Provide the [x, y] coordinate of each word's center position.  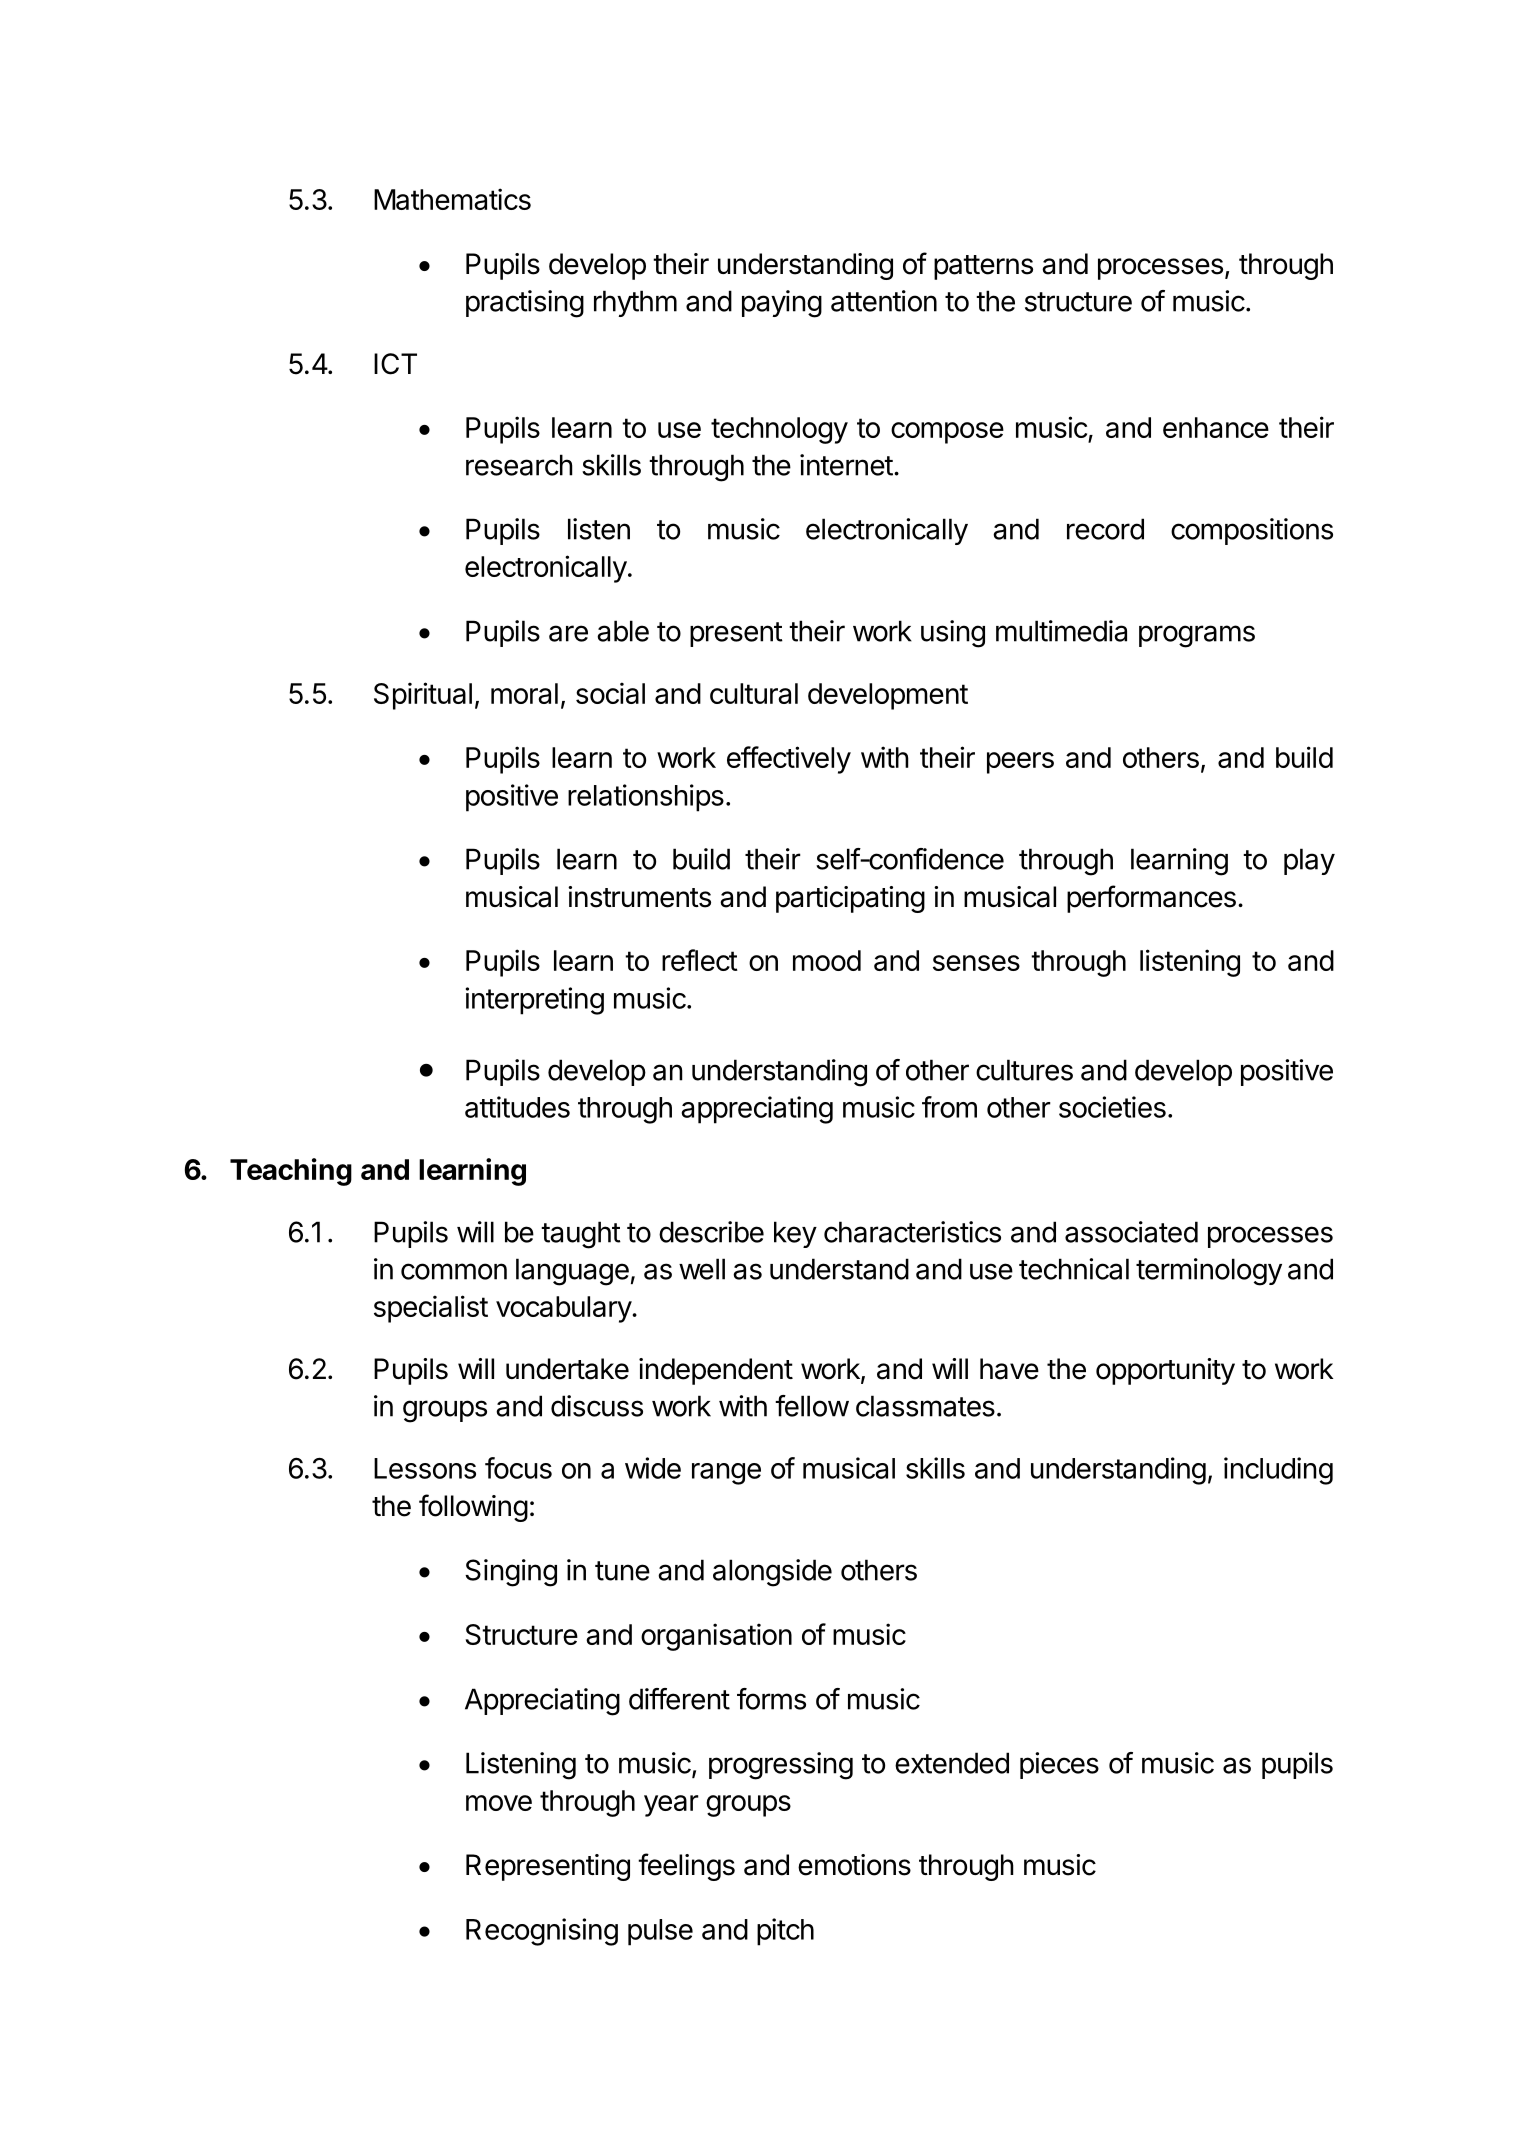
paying [782, 304]
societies [1112, 1107]
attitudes [517, 1107]
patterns [983, 267]
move [499, 1803]
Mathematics [452, 199]
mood [827, 960]
